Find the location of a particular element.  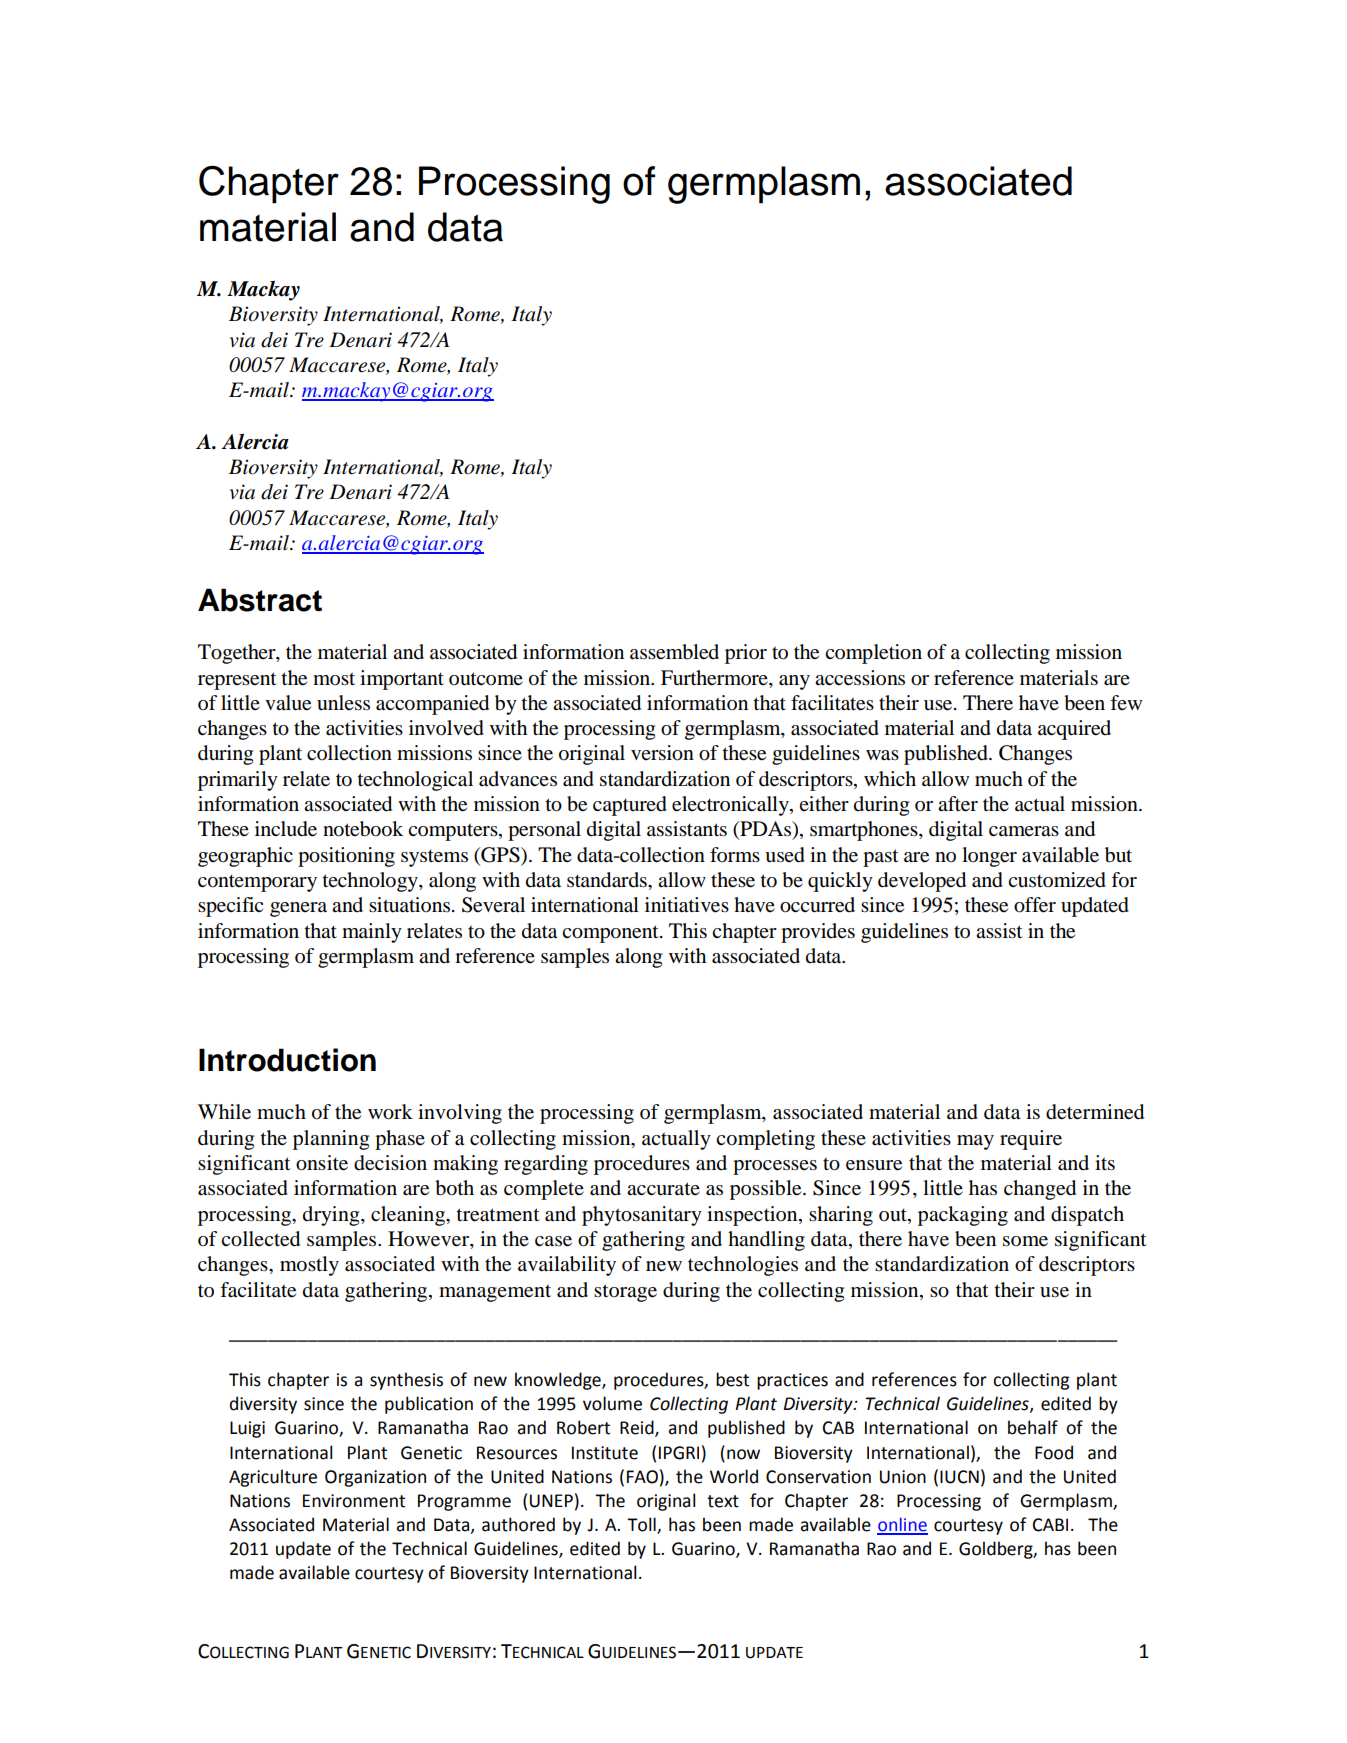

completing is located at coordinates (765, 1140).
